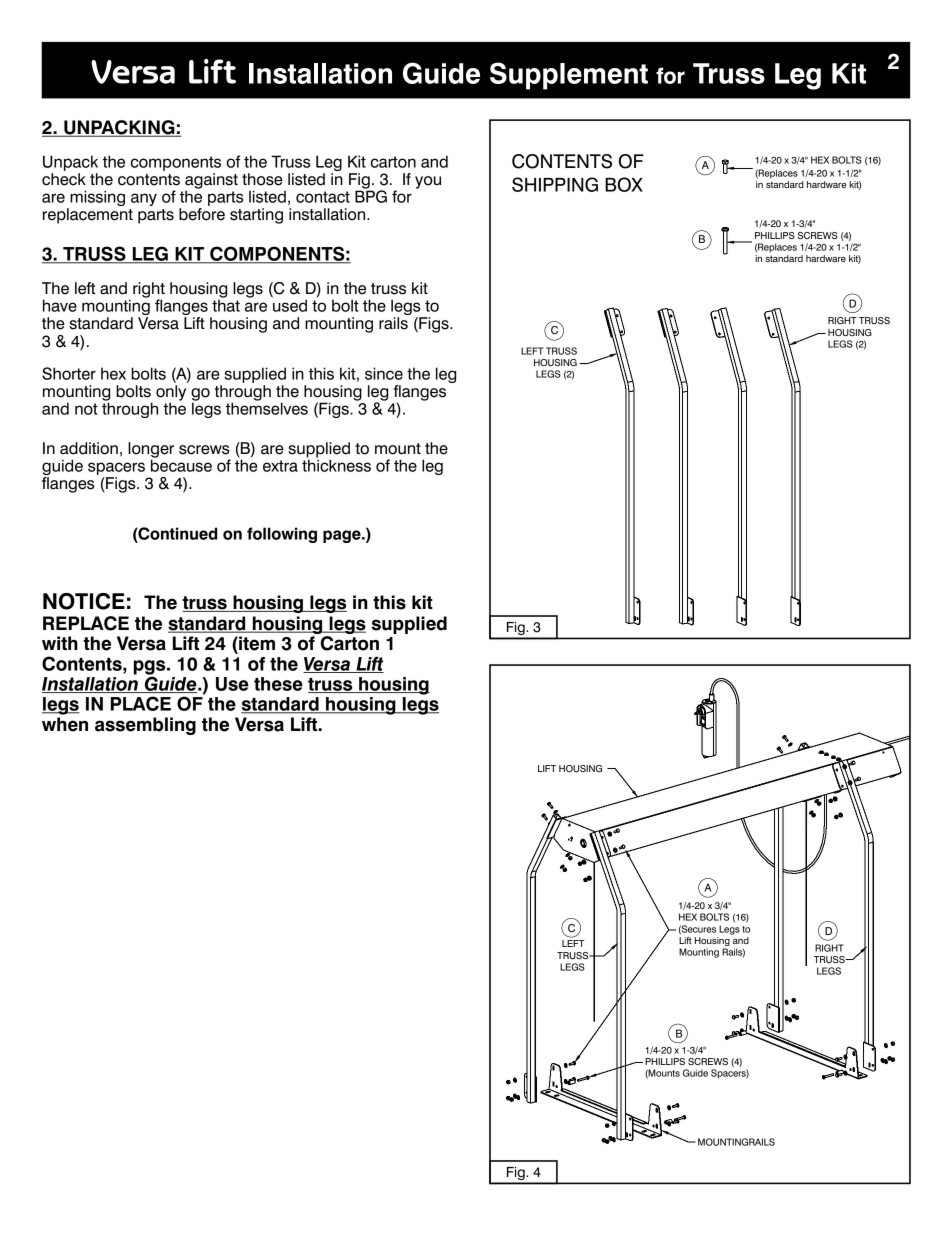 This screenshot has height=1233, width=952. What do you see at coordinates (569, 76) in the screenshot?
I see `Supplement` at bounding box center [569, 76].
